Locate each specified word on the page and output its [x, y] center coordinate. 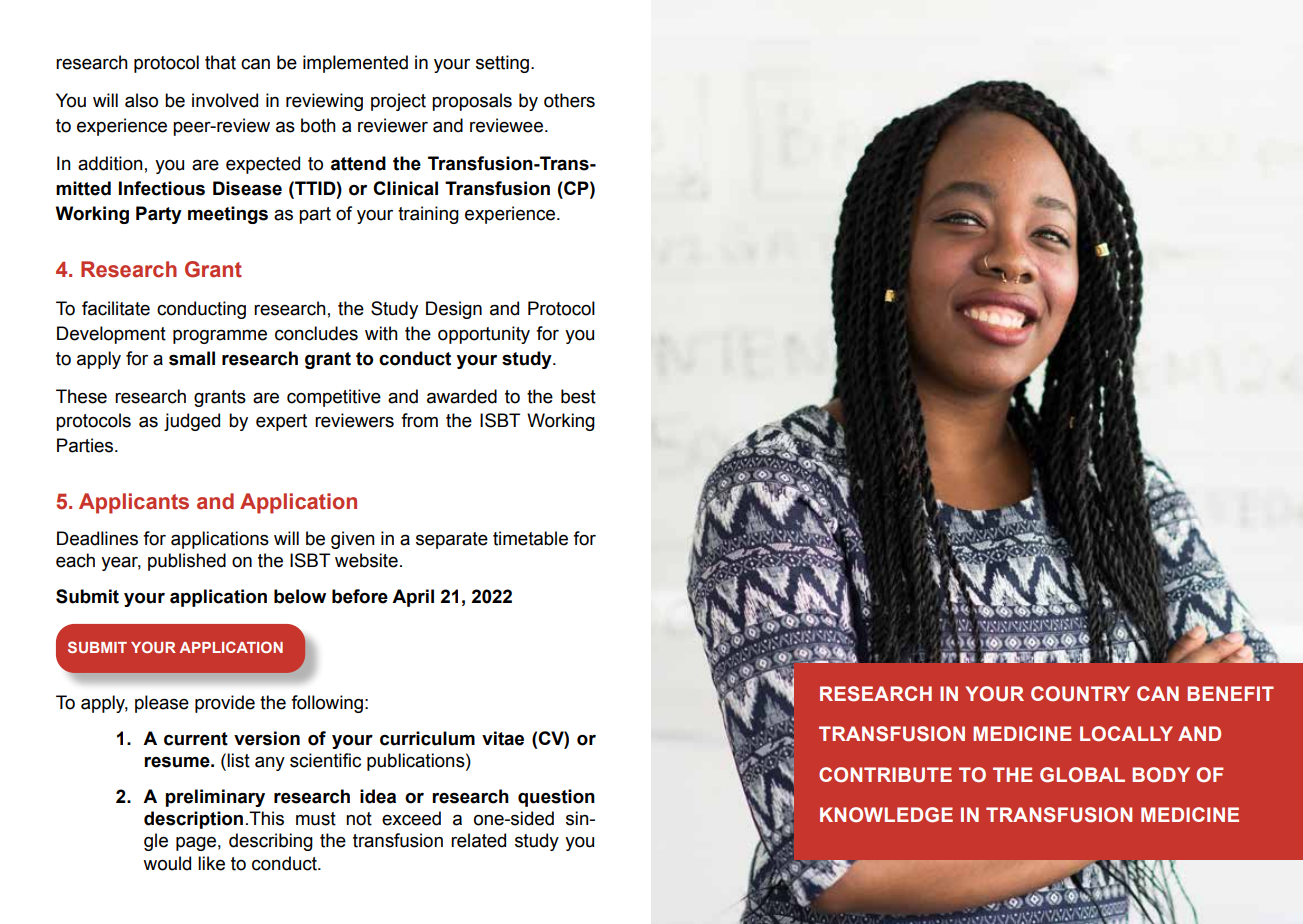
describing [271, 842]
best [578, 396]
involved [225, 100]
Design [454, 310]
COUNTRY [1080, 694]
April [413, 598]
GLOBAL [1082, 775]
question [556, 798]
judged [192, 422]
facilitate [116, 308]
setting [504, 64]
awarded [462, 396]
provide [225, 704]
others [569, 100]
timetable [530, 538]
